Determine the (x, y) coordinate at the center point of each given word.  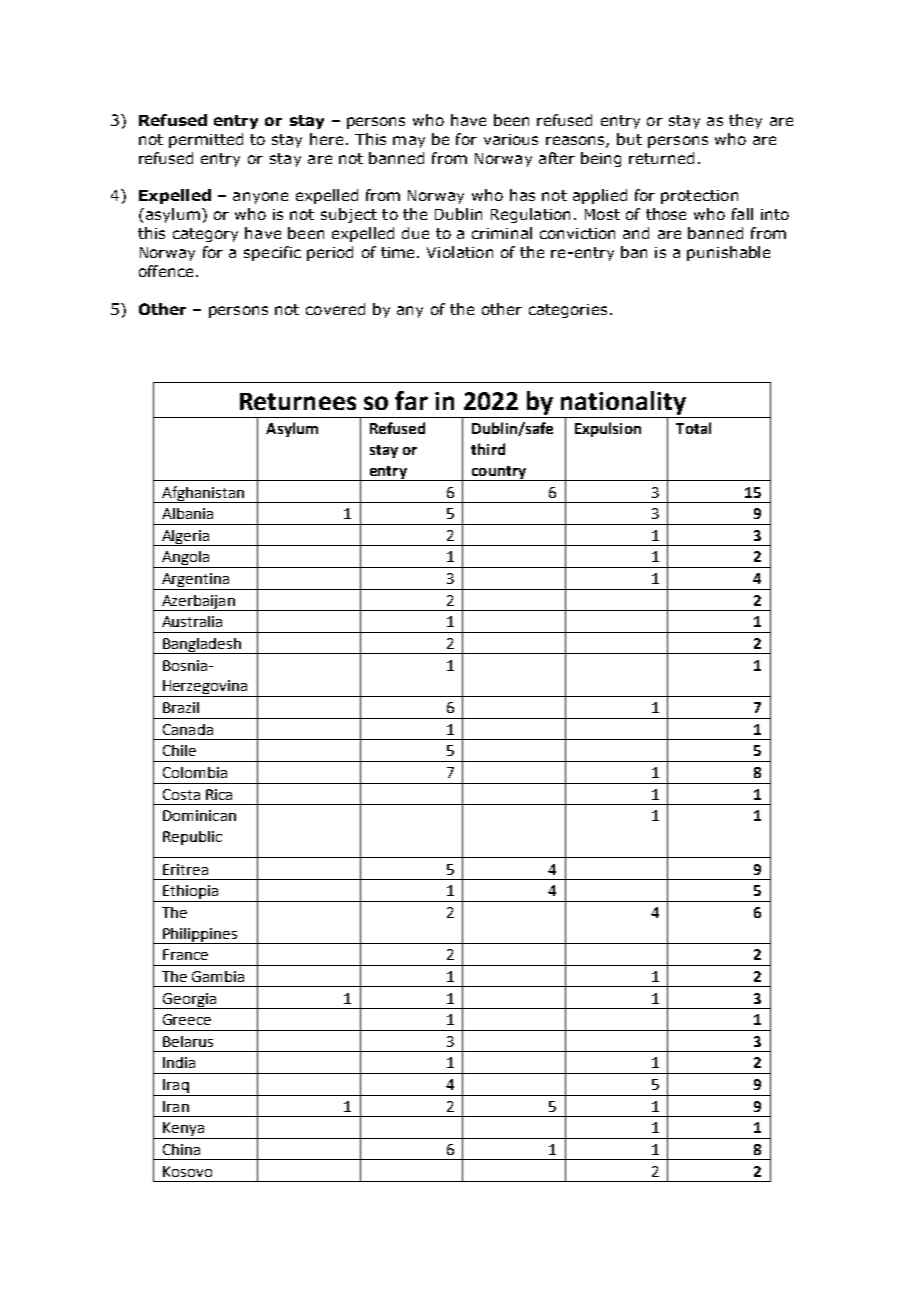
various (511, 139)
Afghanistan (203, 494)
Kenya (183, 1130)
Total (693, 428)
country (498, 473)
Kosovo (187, 1171)
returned (661, 158)
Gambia (218, 976)
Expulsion (608, 429)
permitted (206, 140)
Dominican (199, 815)
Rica (219, 794)
